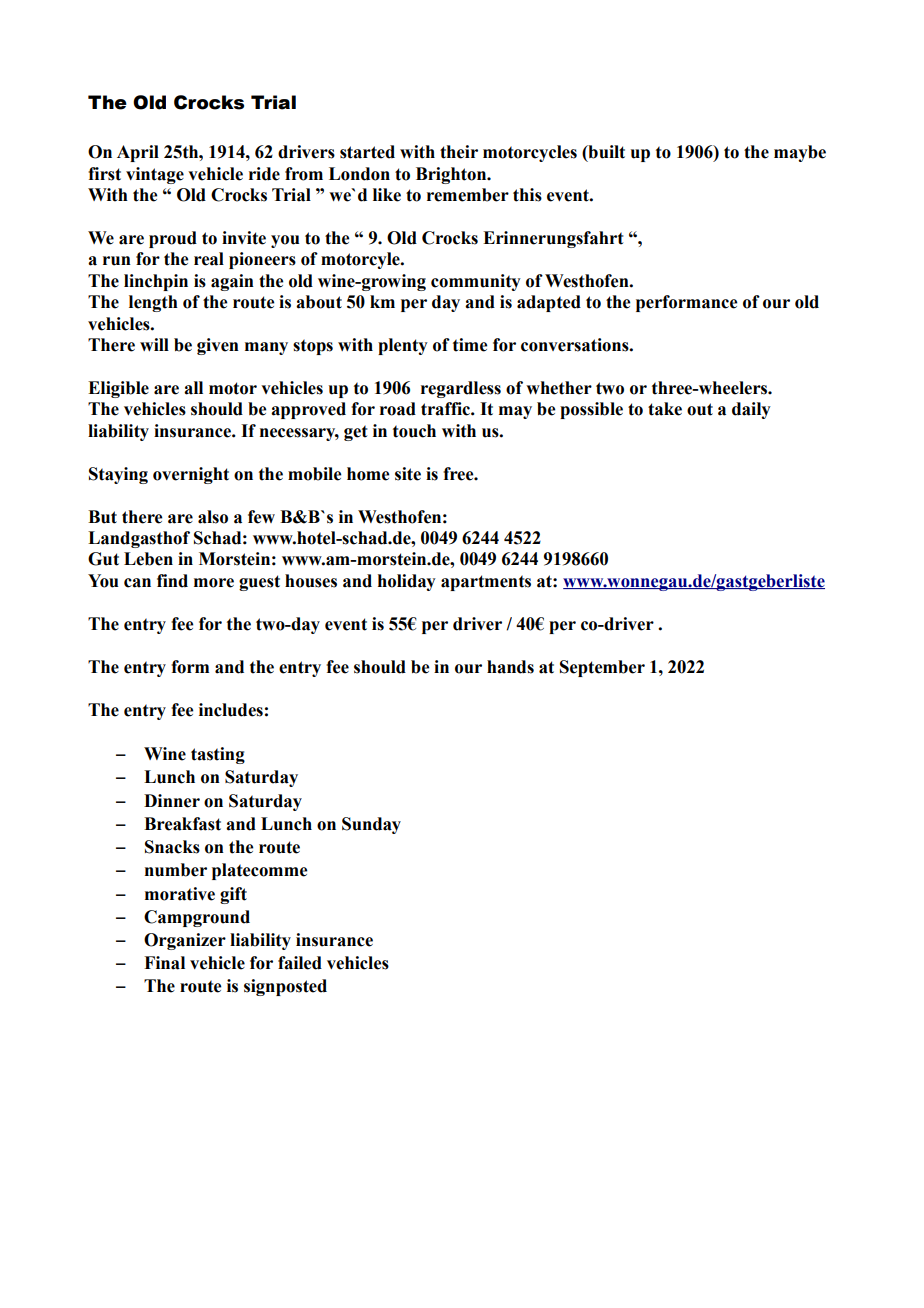  I want to click on gift, so click(233, 895).
